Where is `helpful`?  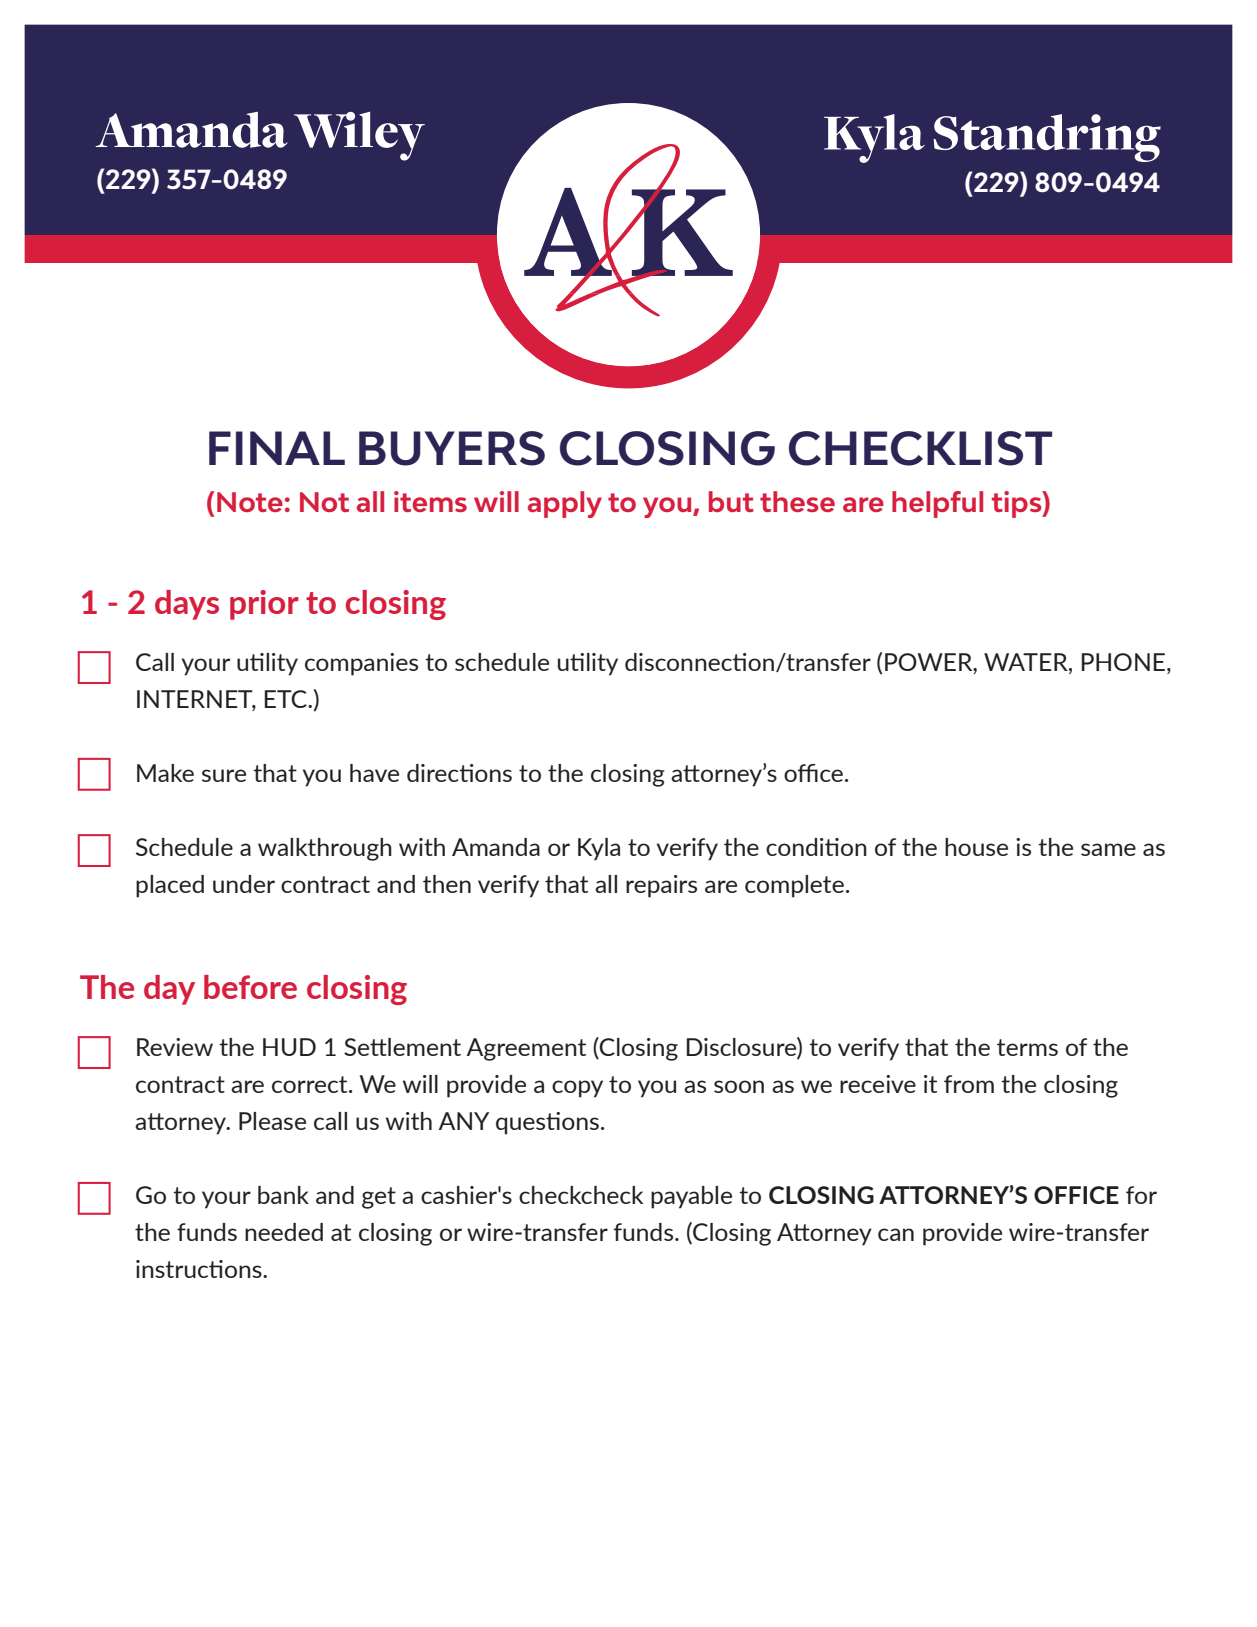
helpful is located at coordinates (937, 504).
